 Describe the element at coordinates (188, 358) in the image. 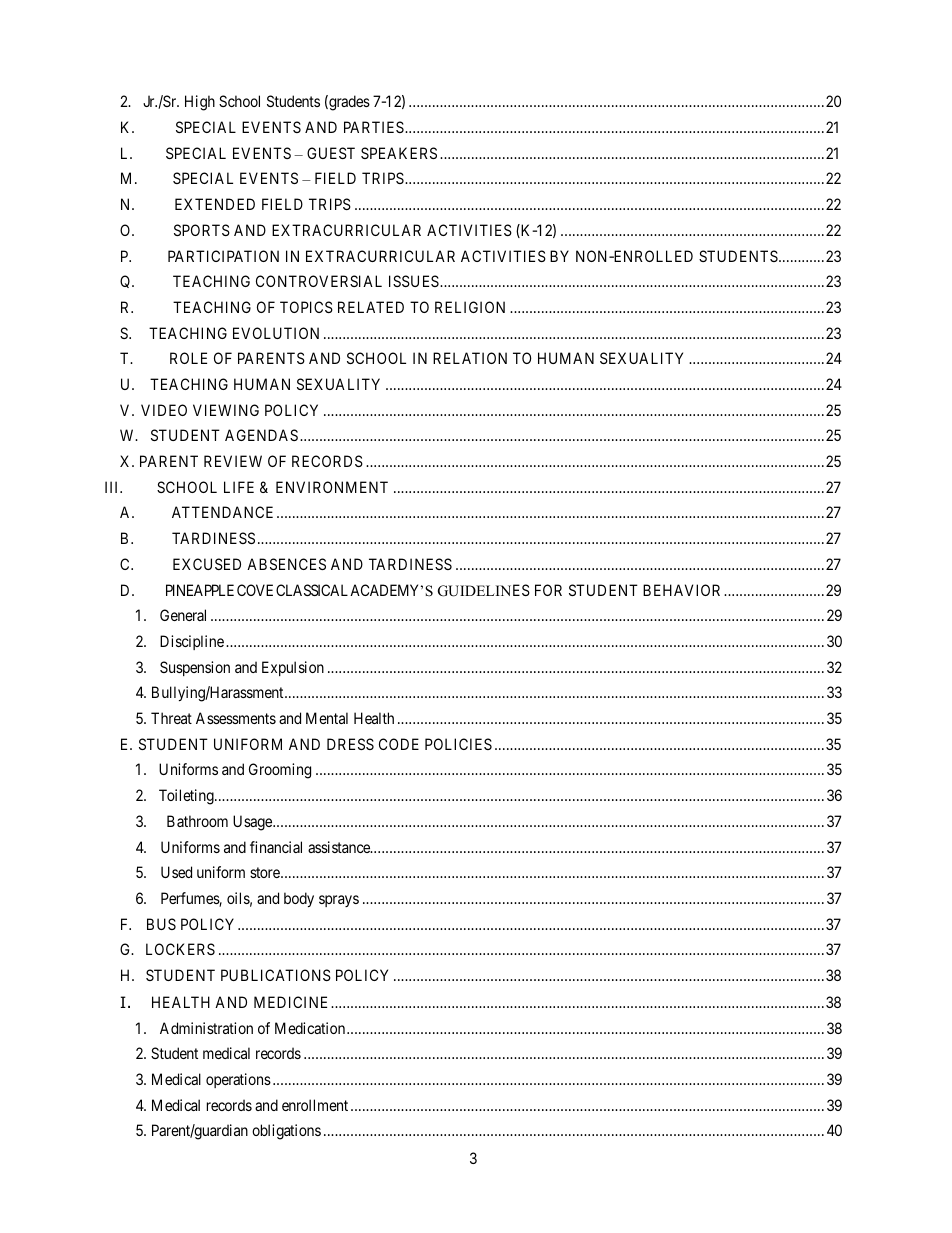

I see `ROLE` at that location.
